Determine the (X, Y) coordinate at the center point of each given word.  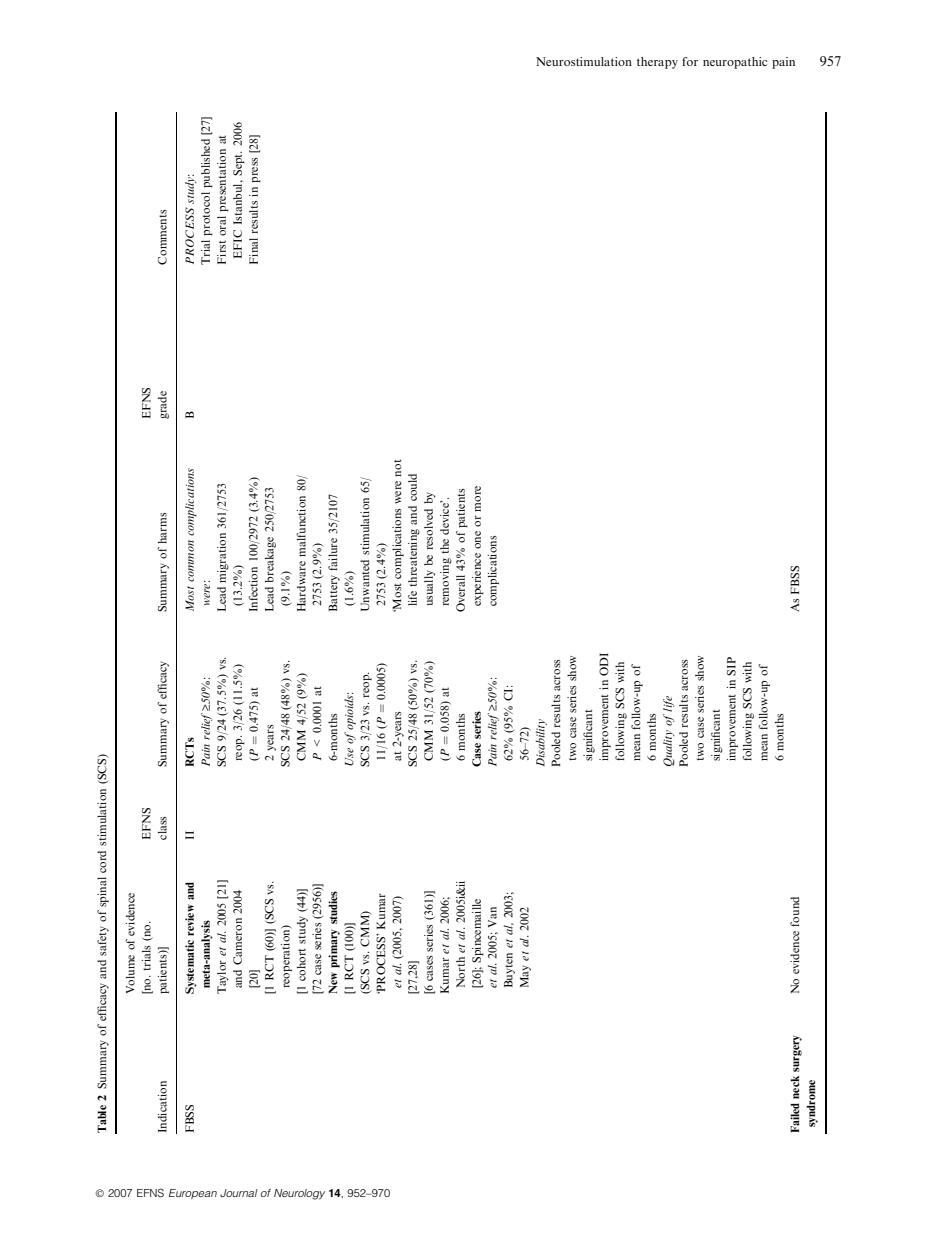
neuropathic (735, 63)
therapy (657, 63)
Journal (239, 1193)
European (193, 1194)
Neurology (299, 1194)
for (690, 61)
